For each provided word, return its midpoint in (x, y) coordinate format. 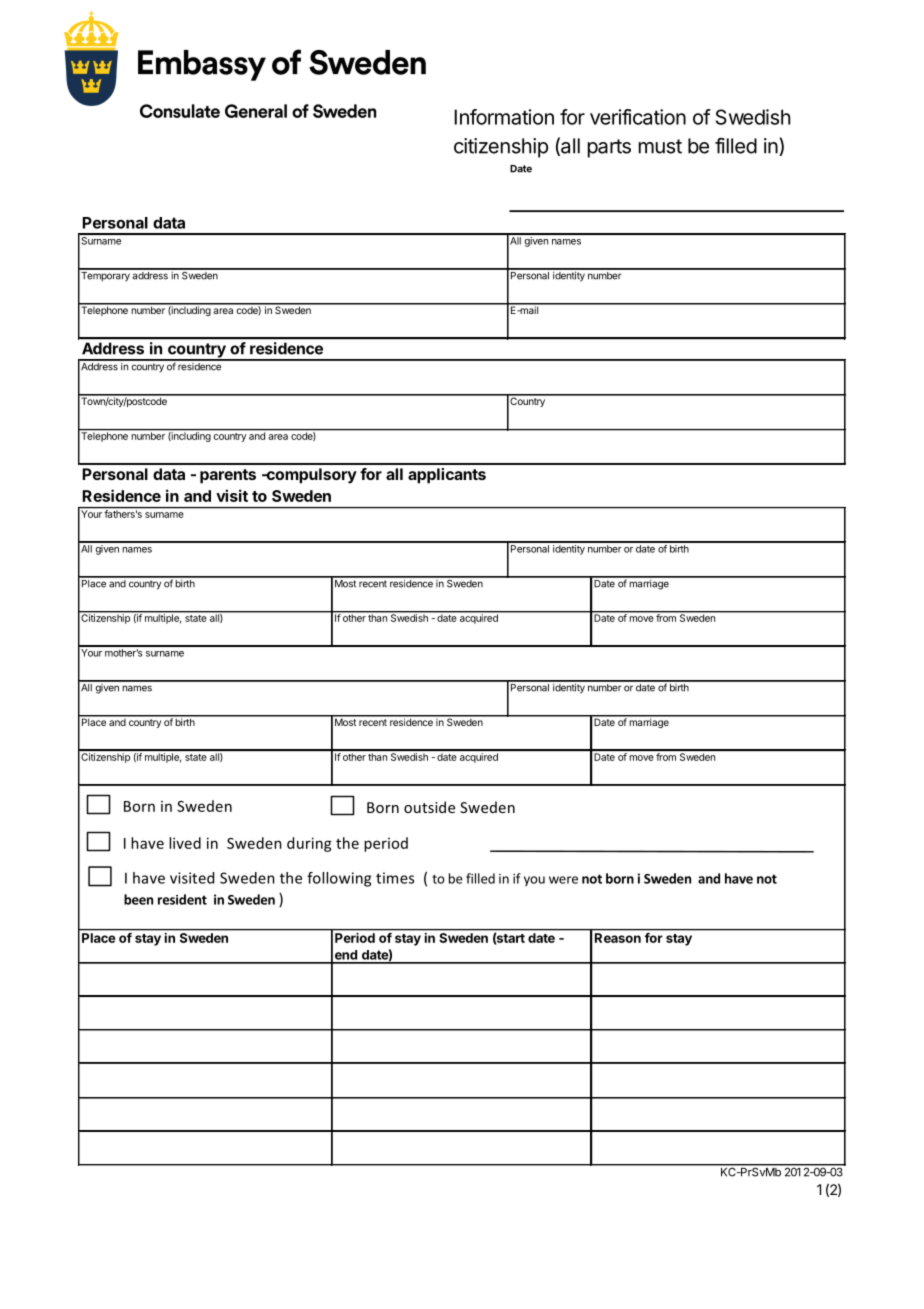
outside (429, 807)
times (395, 878)
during (309, 844)
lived (185, 843)
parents (228, 476)
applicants (447, 476)
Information (504, 117)
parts (609, 148)
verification (638, 117)
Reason (618, 938)
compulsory (310, 476)
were (563, 880)
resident (182, 899)
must (660, 146)
